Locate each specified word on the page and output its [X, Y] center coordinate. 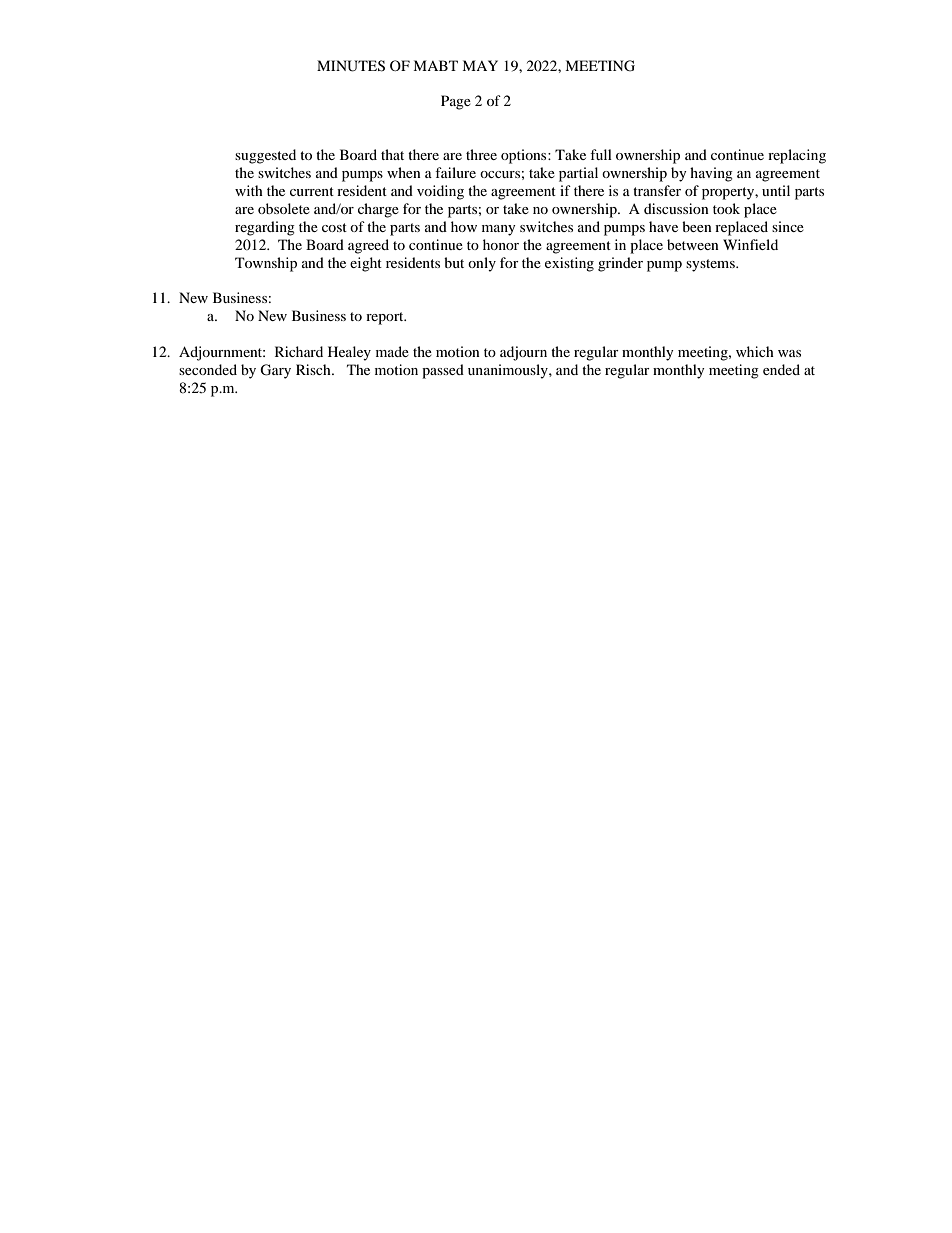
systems [711, 265]
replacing [797, 156]
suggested [265, 156]
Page [456, 102]
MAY [480, 65]
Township [266, 264]
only [482, 264]
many [499, 230]
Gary [275, 371]
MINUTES [351, 66]
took [726, 208]
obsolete [284, 208]
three [481, 154]
